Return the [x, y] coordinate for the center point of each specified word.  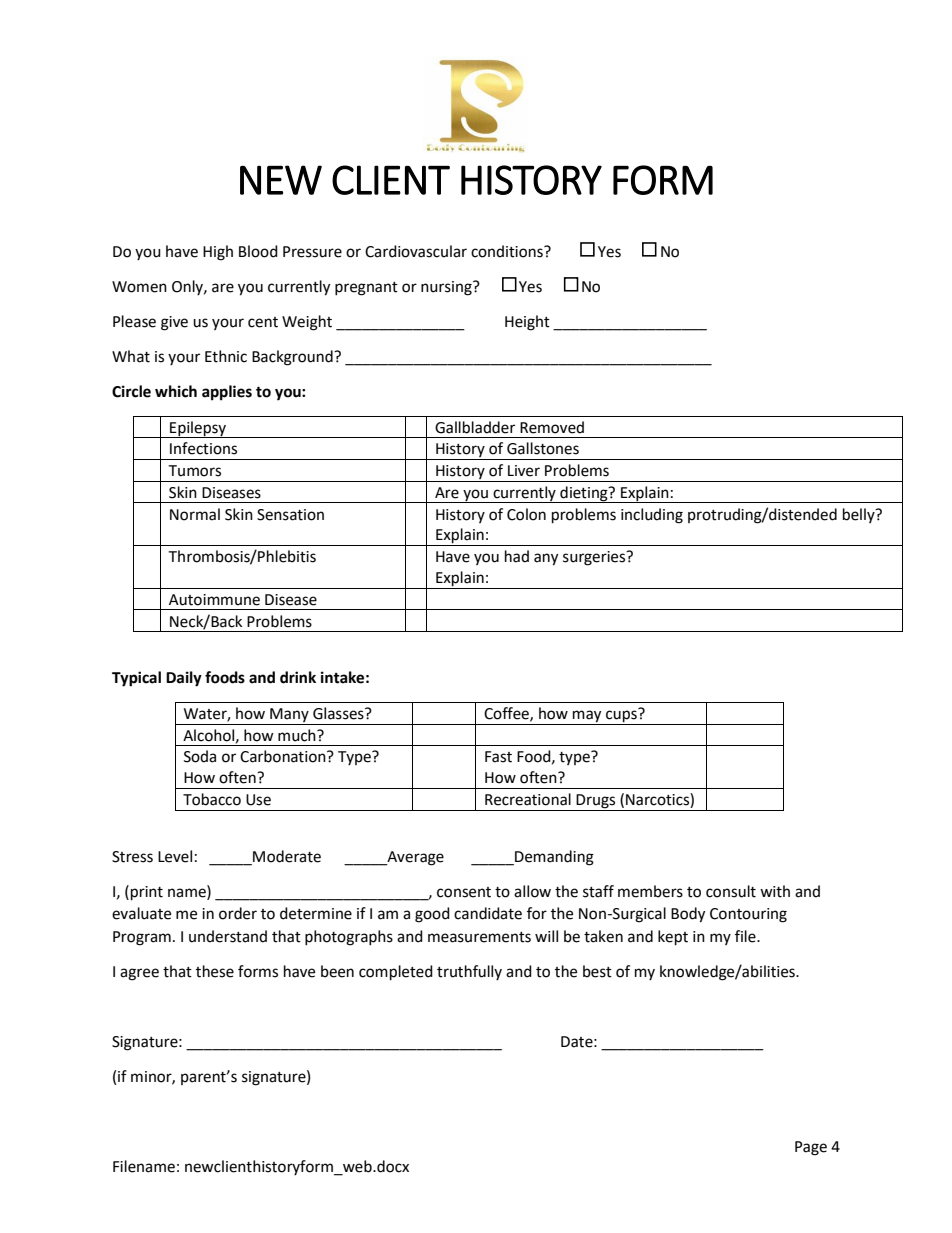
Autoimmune [214, 600]
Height [527, 323]
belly [860, 515]
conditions [508, 251]
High [218, 253]
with [775, 891]
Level [175, 856]
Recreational [528, 799]
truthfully [469, 972]
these [215, 971]
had [517, 556]
